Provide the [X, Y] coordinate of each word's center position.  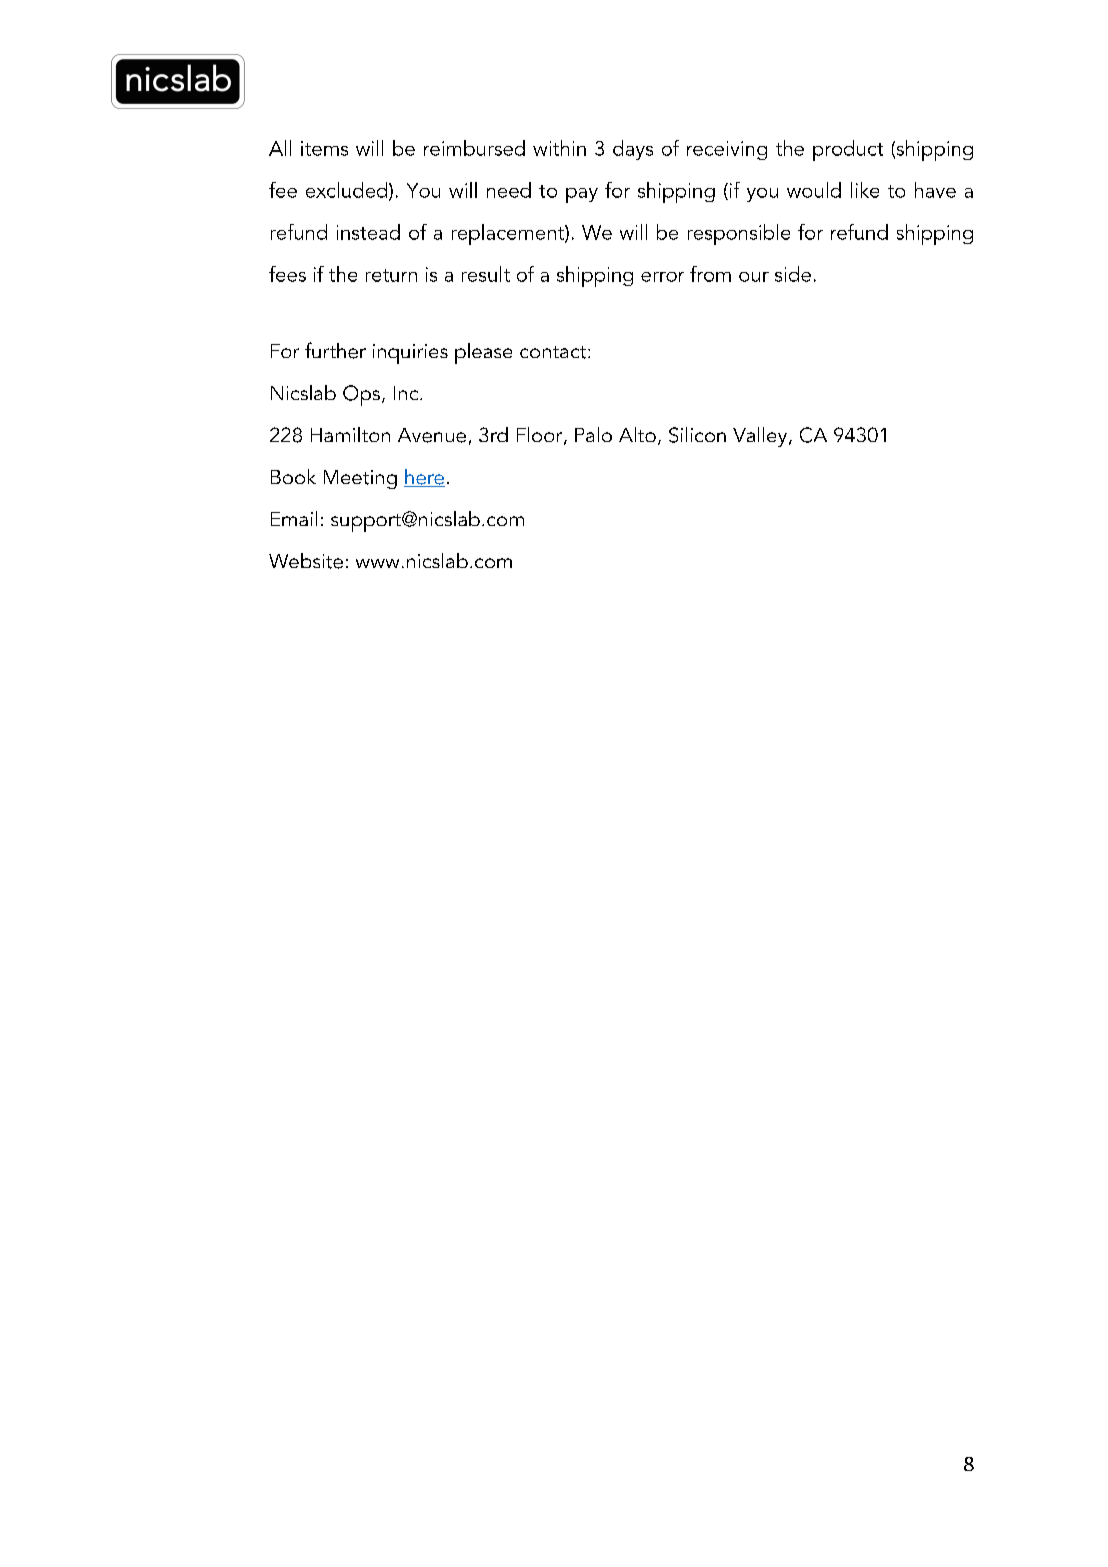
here [424, 478]
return [391, 275]
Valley [761, 437]
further [335, 350]
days [633, 150]
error [662, 277]
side [793, 274]
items [324, 148]
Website [306, 561]
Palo [593, 434]
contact [554, 352]
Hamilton [350, 434]
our [754, 277]
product [848, 150]
